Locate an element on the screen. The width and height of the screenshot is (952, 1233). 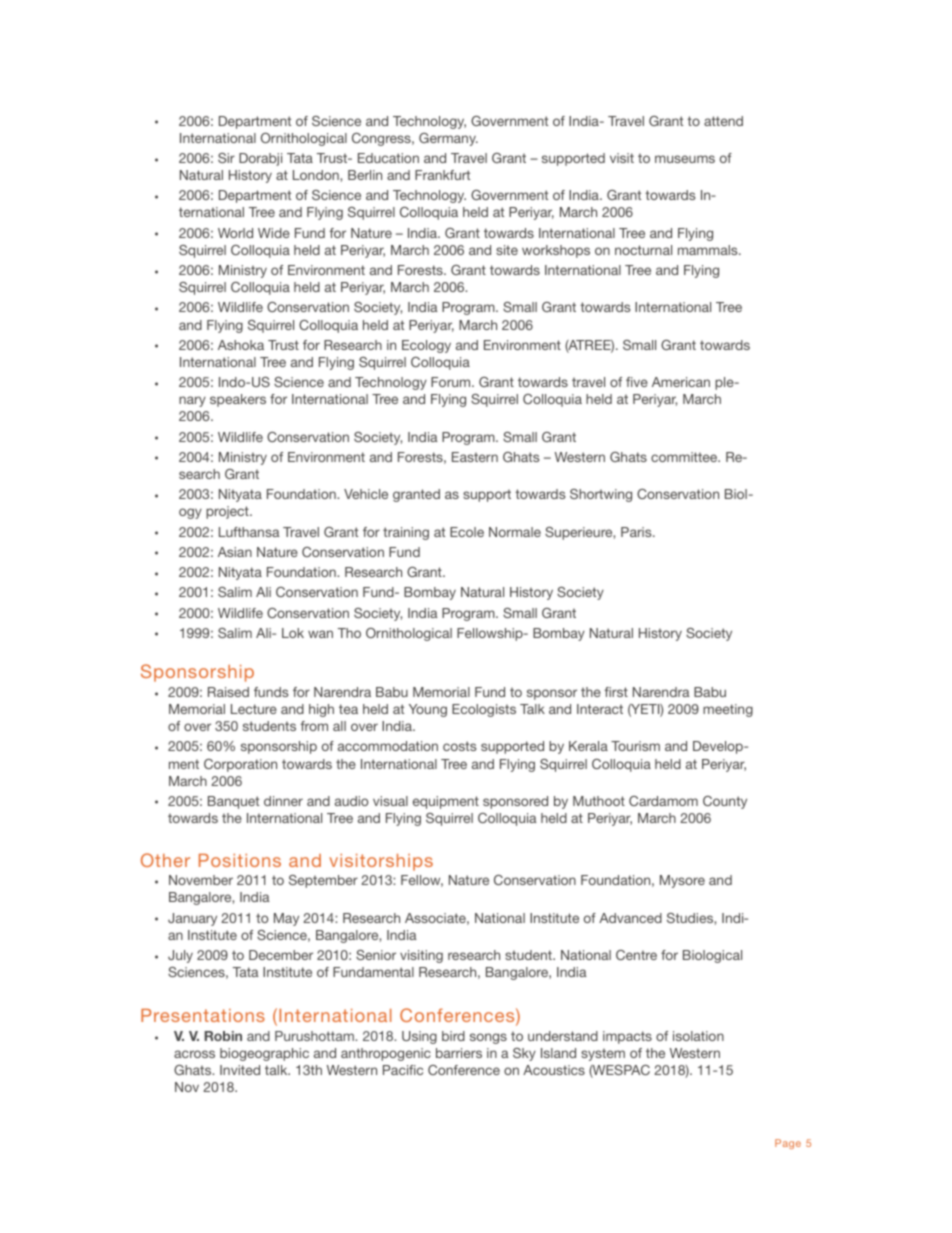
Invited is located at coordinates (240, 1070).
